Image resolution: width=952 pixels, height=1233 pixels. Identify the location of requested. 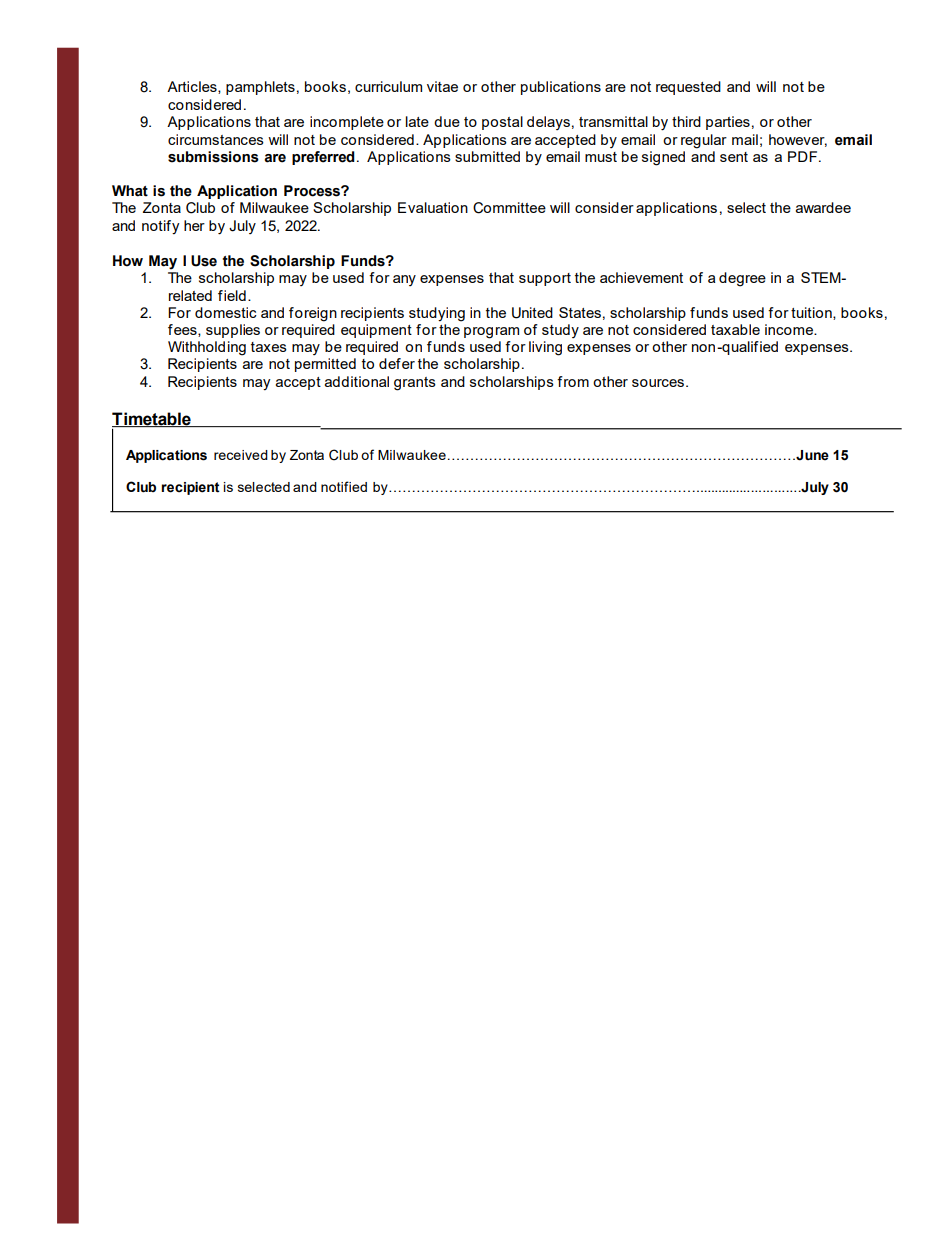
(688, 88).
